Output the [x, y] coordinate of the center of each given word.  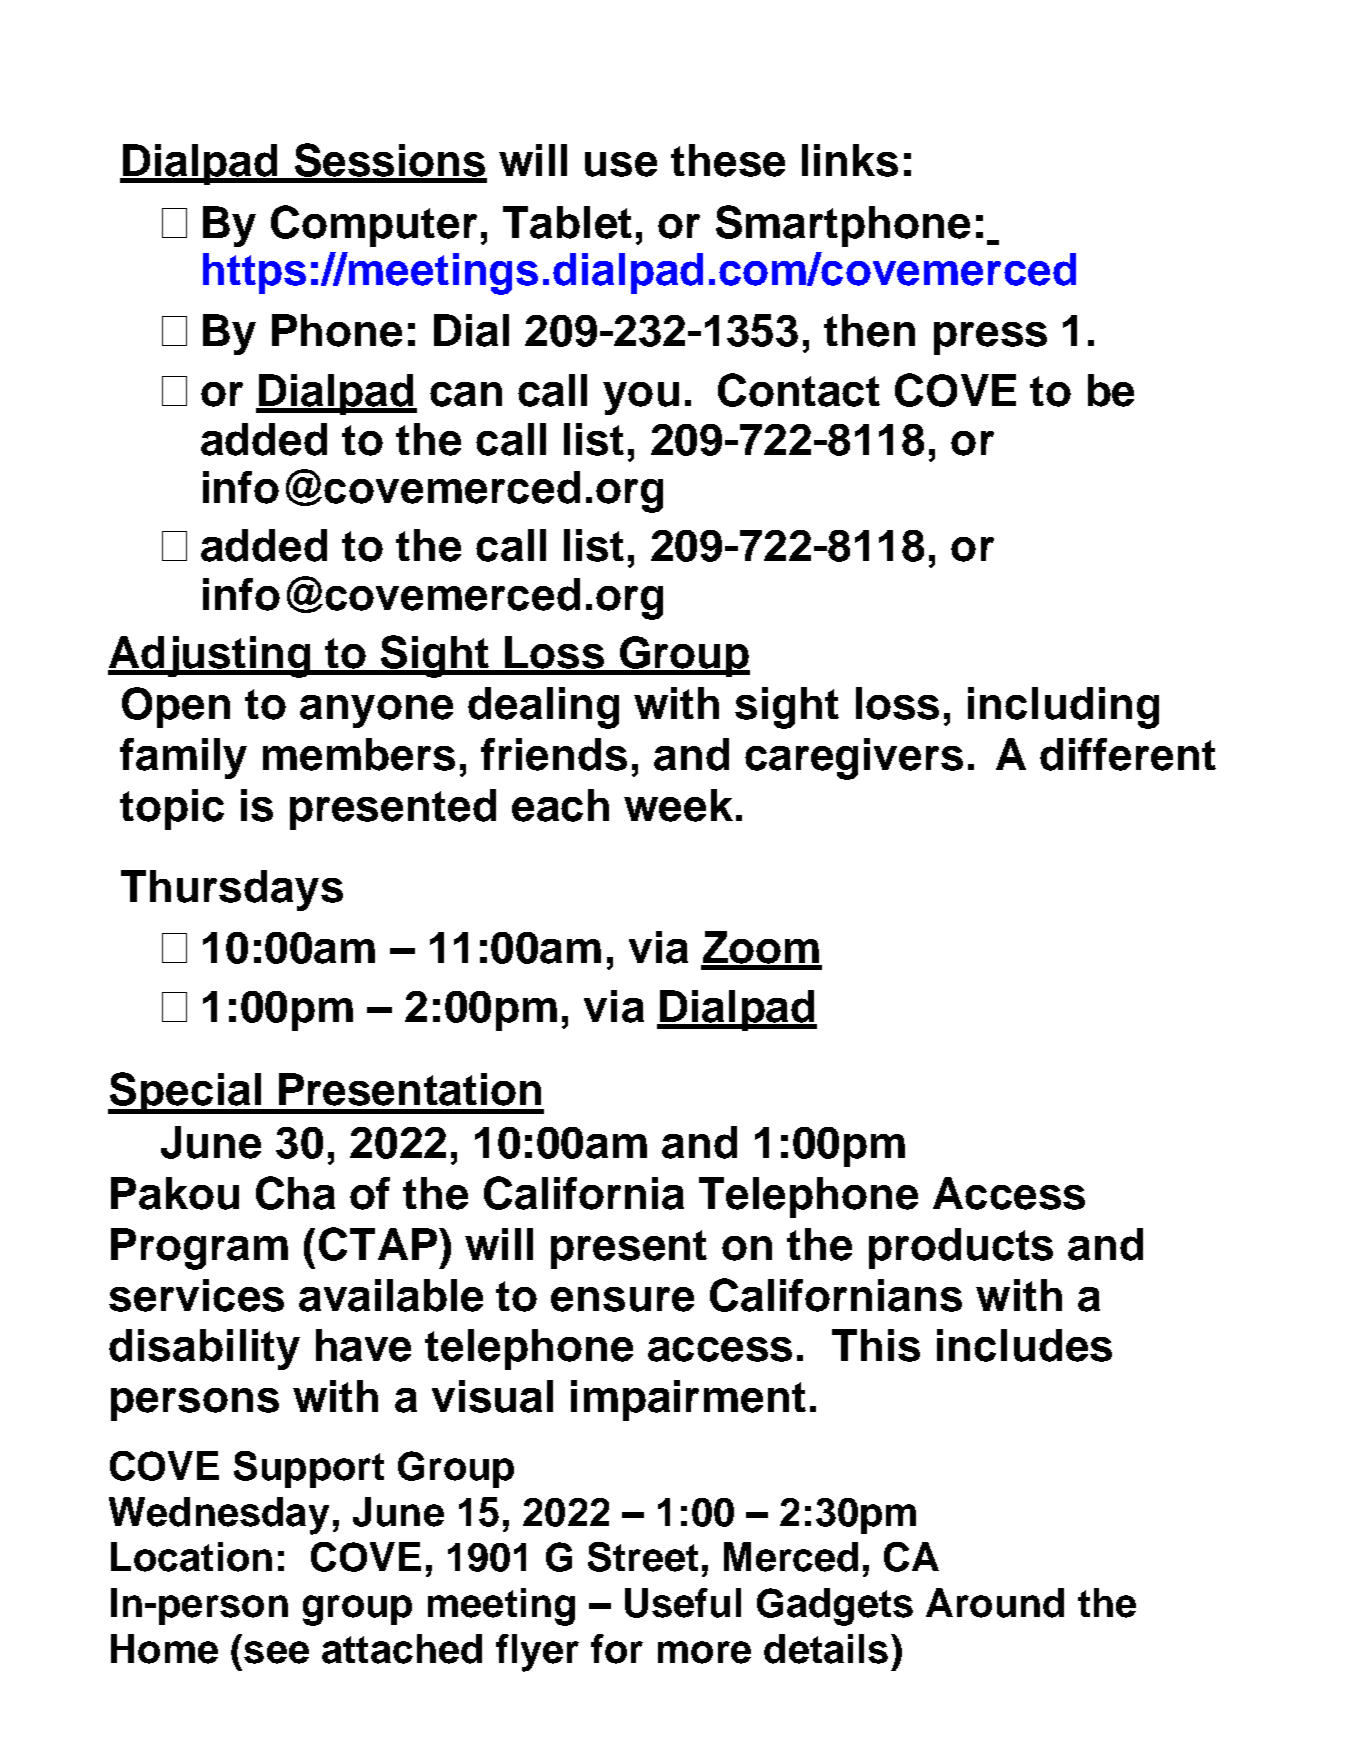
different [1128, 754]
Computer [374, 226]
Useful [683, 1603]
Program [199, 1249]
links [850, 160]
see [276, 1652]
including [1063, 708]
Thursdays [232, 890]
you [641, 398]
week [678, 805]
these [728, 160]
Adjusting [210, 657]
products [961, 1248]
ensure [622, 1299]
